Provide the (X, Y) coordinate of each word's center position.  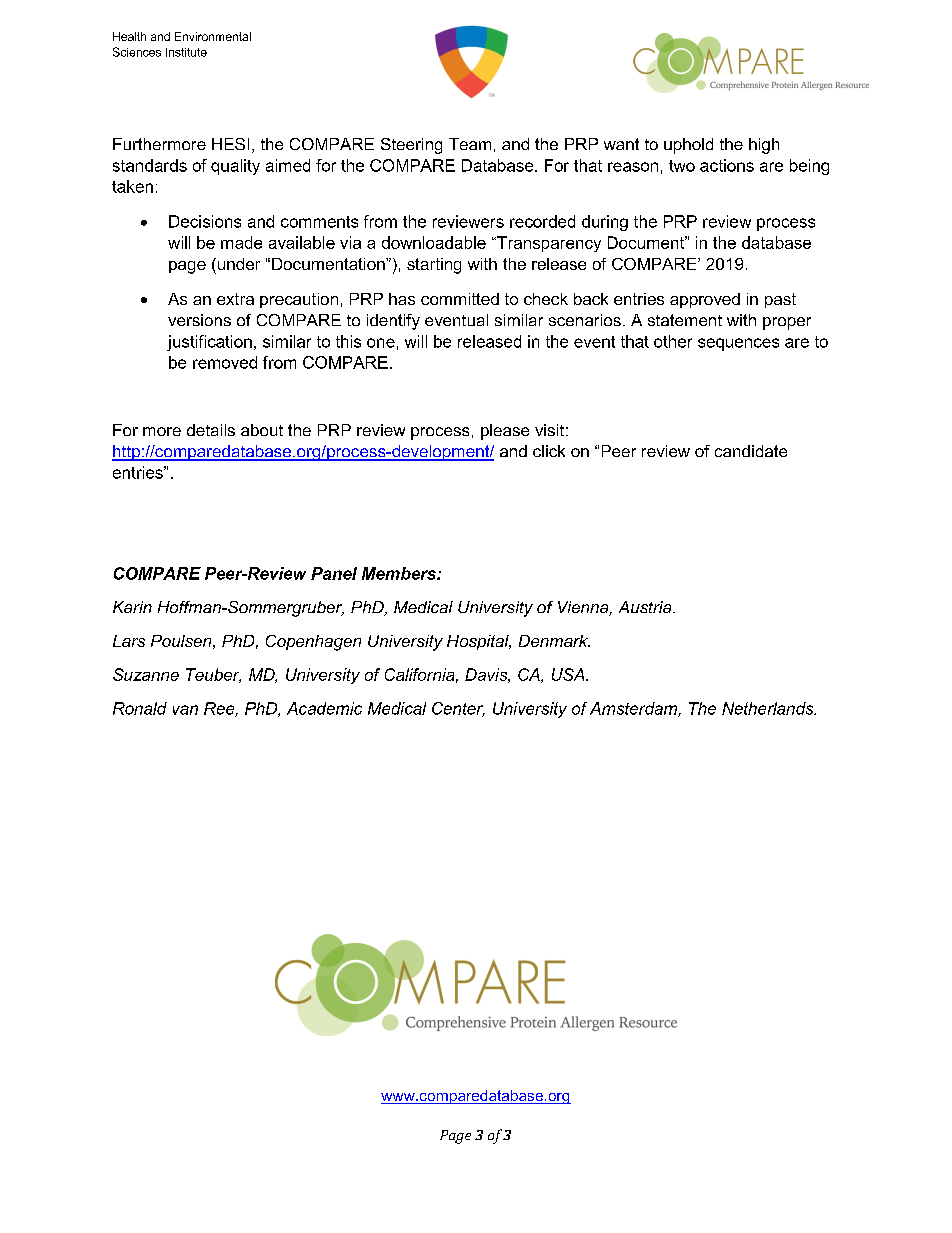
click (549, 451)
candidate (751, 451)
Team (470, 144)
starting (434, 266)
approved (705, 300)
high (764, 146)
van (185, 710)
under (237, 264)
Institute (186, 52)
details (211, 430)
